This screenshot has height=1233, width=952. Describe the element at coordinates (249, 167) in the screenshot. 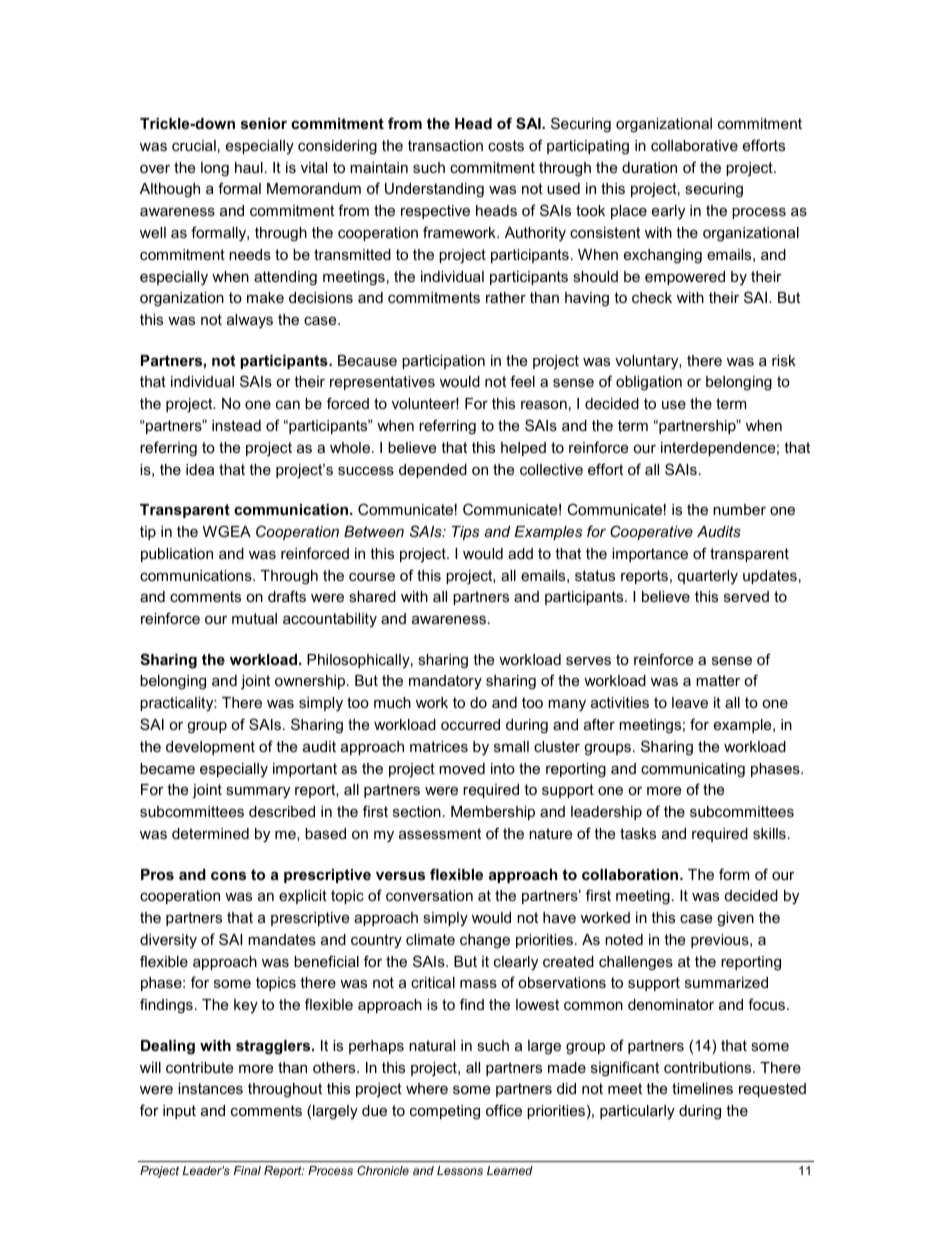

I see `haul` at that location.
